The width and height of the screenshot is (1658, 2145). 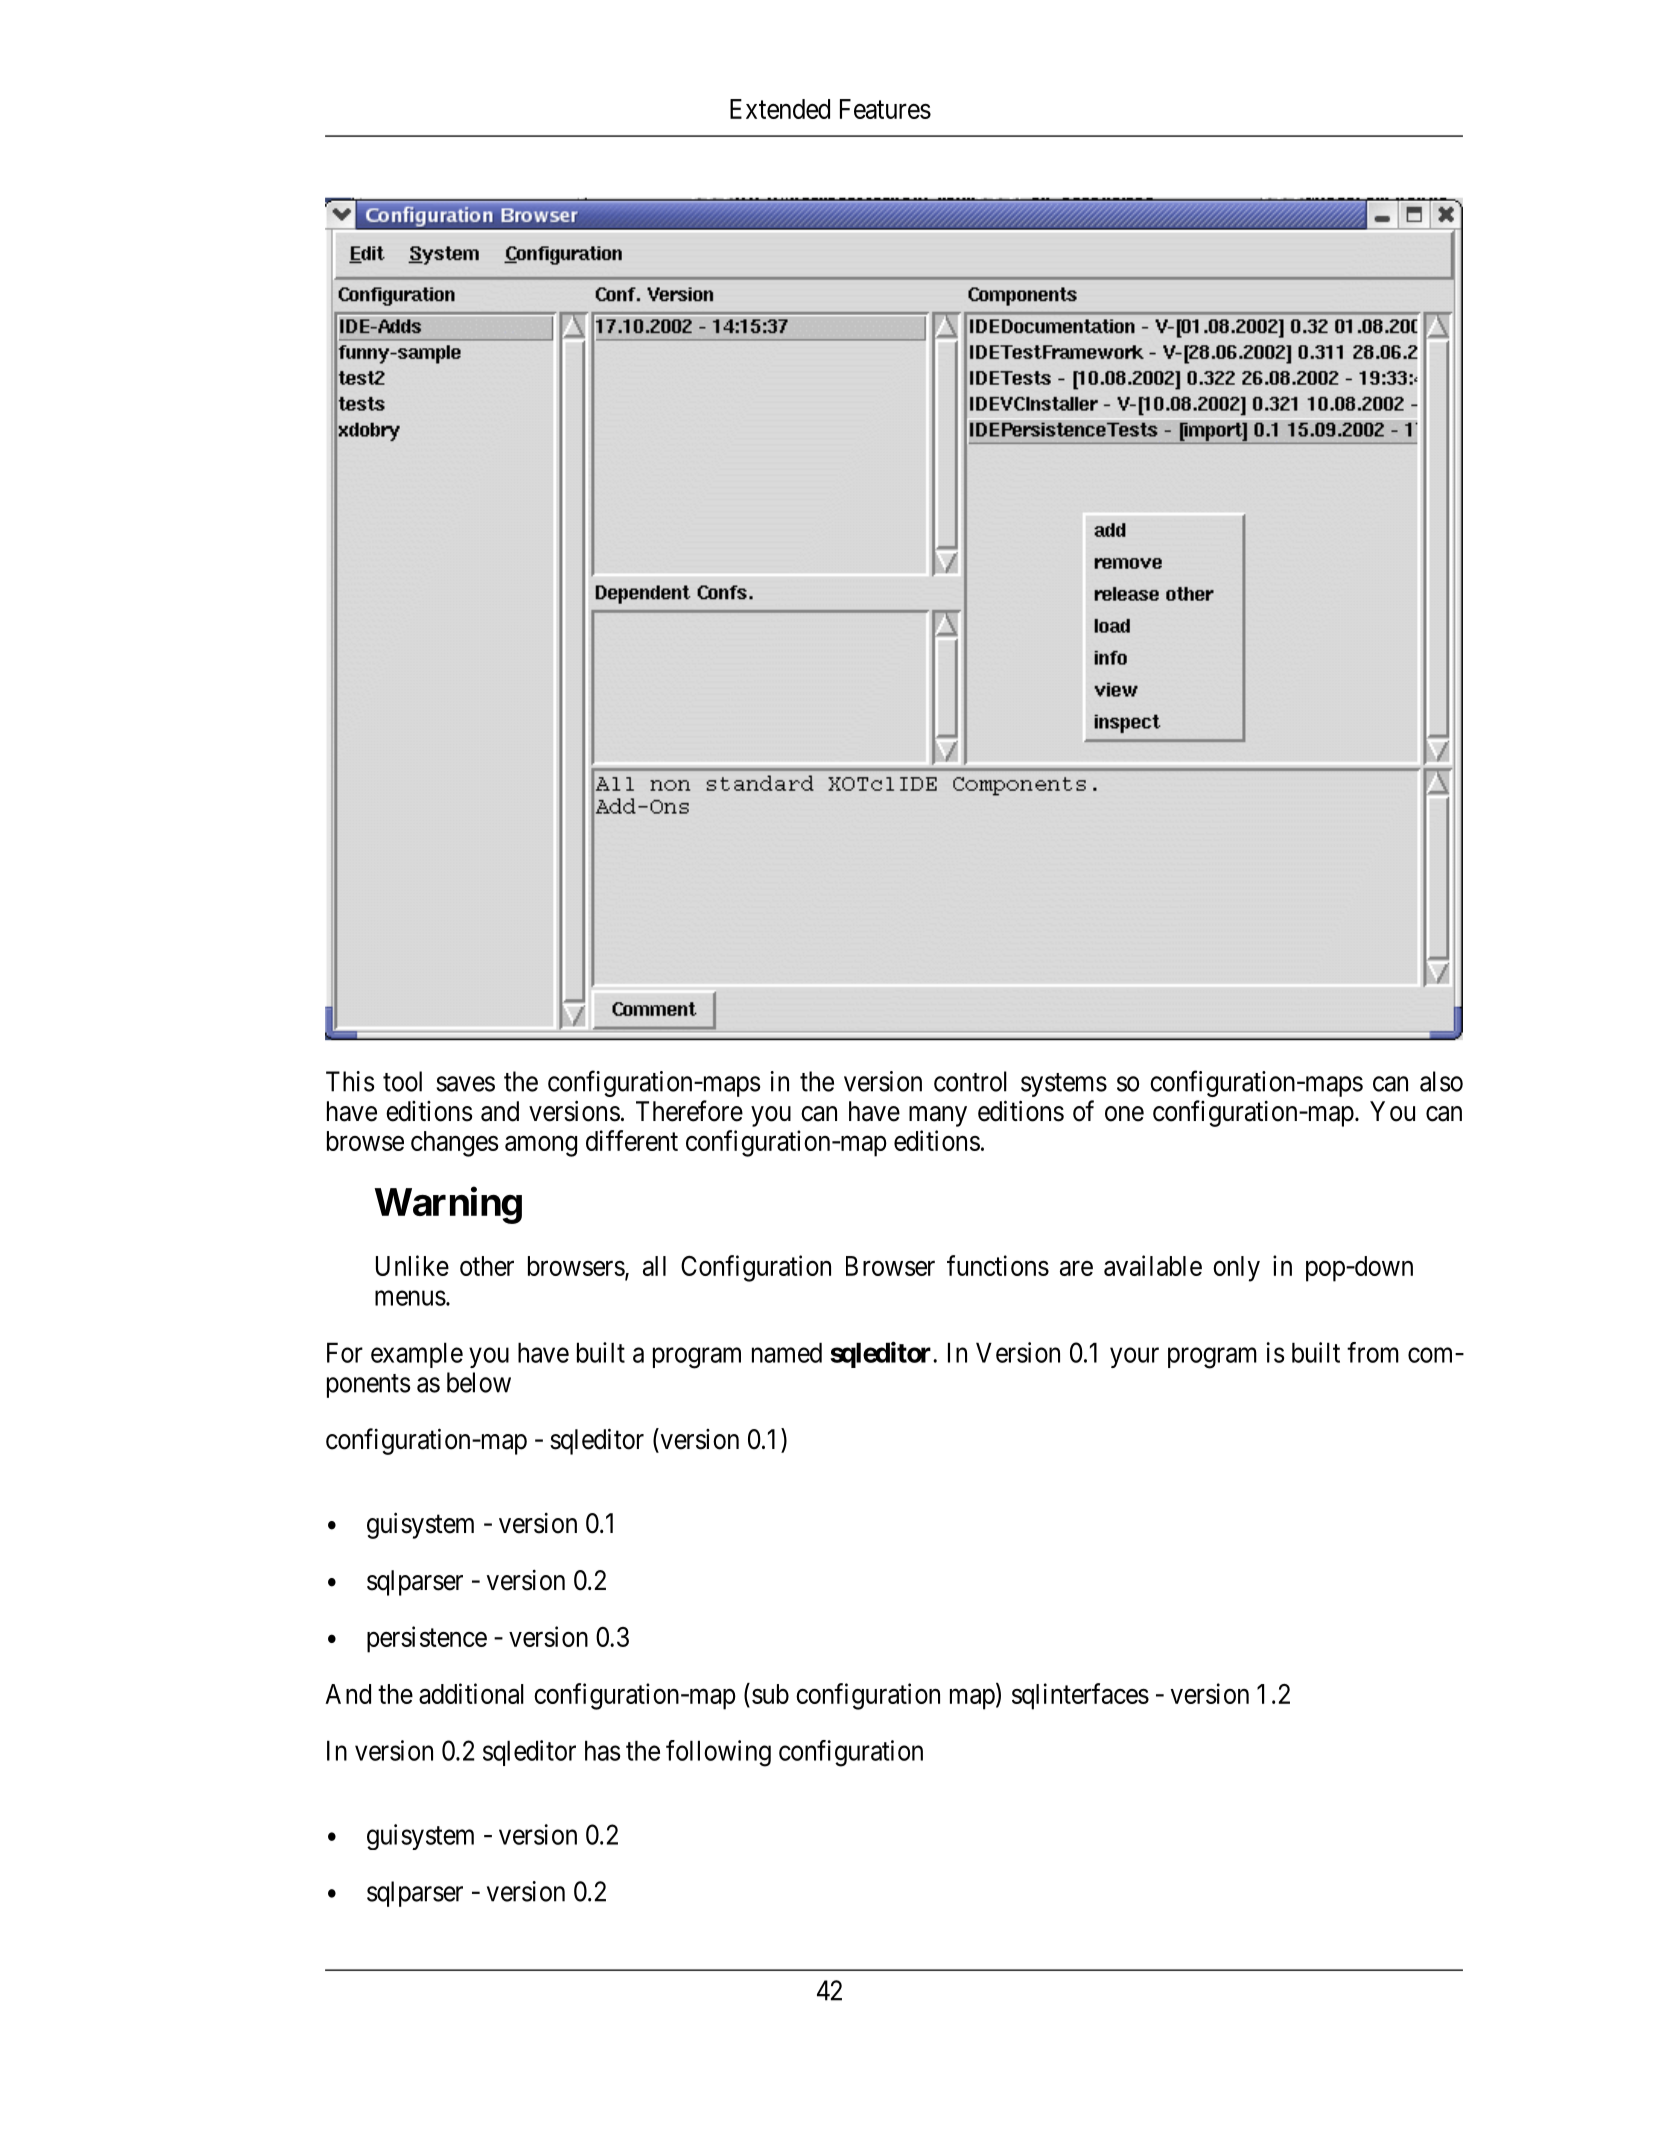 I want to click on many, so click(x=938, y=1116).
